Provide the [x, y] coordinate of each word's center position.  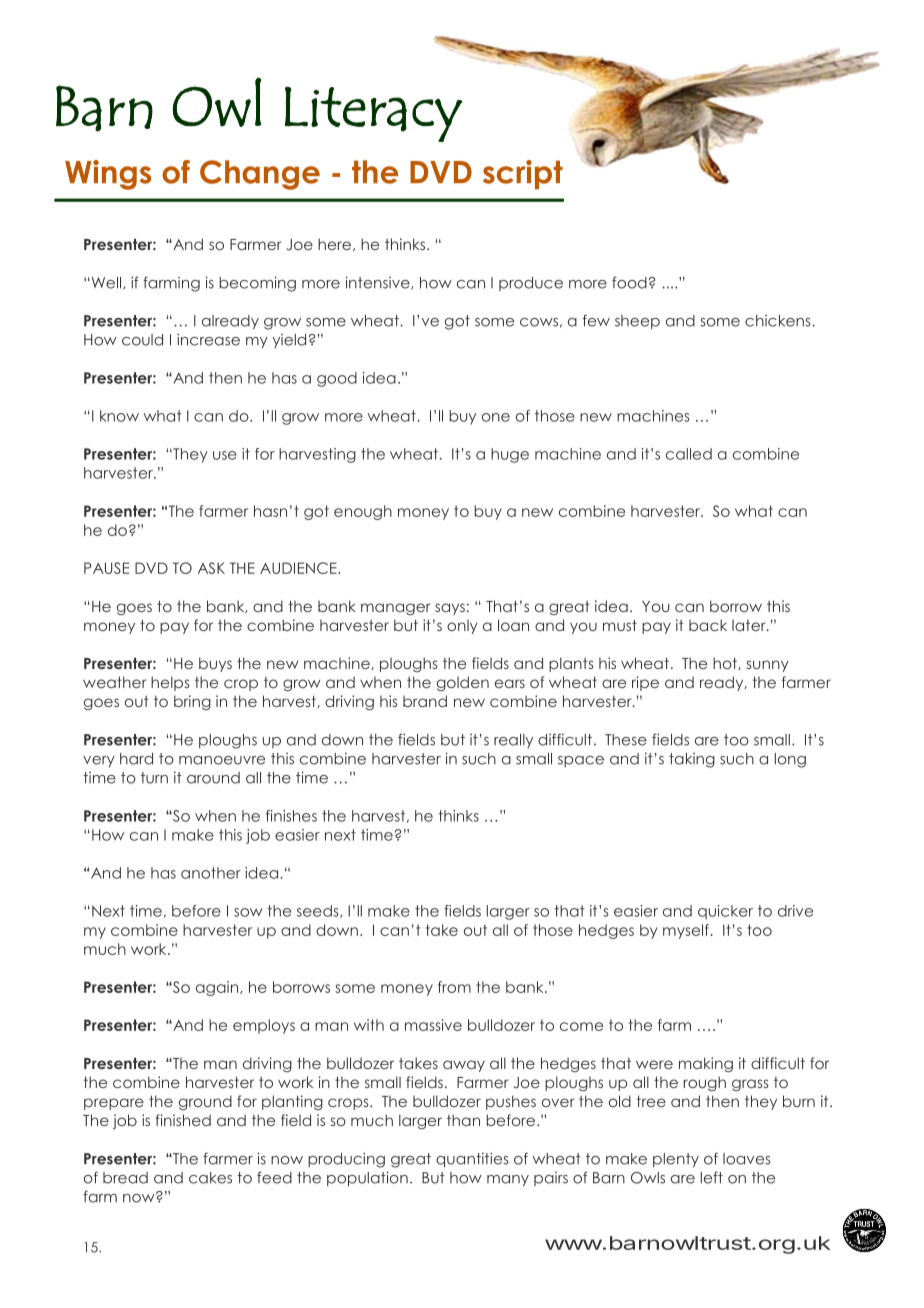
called [689, 454]
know [119, 416]
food [629, 282]
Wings [108, 175]
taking [692, 760]
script [523, 174]
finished [183, 1120]
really [513, 741]
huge [510, 455]
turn [154, 778]
